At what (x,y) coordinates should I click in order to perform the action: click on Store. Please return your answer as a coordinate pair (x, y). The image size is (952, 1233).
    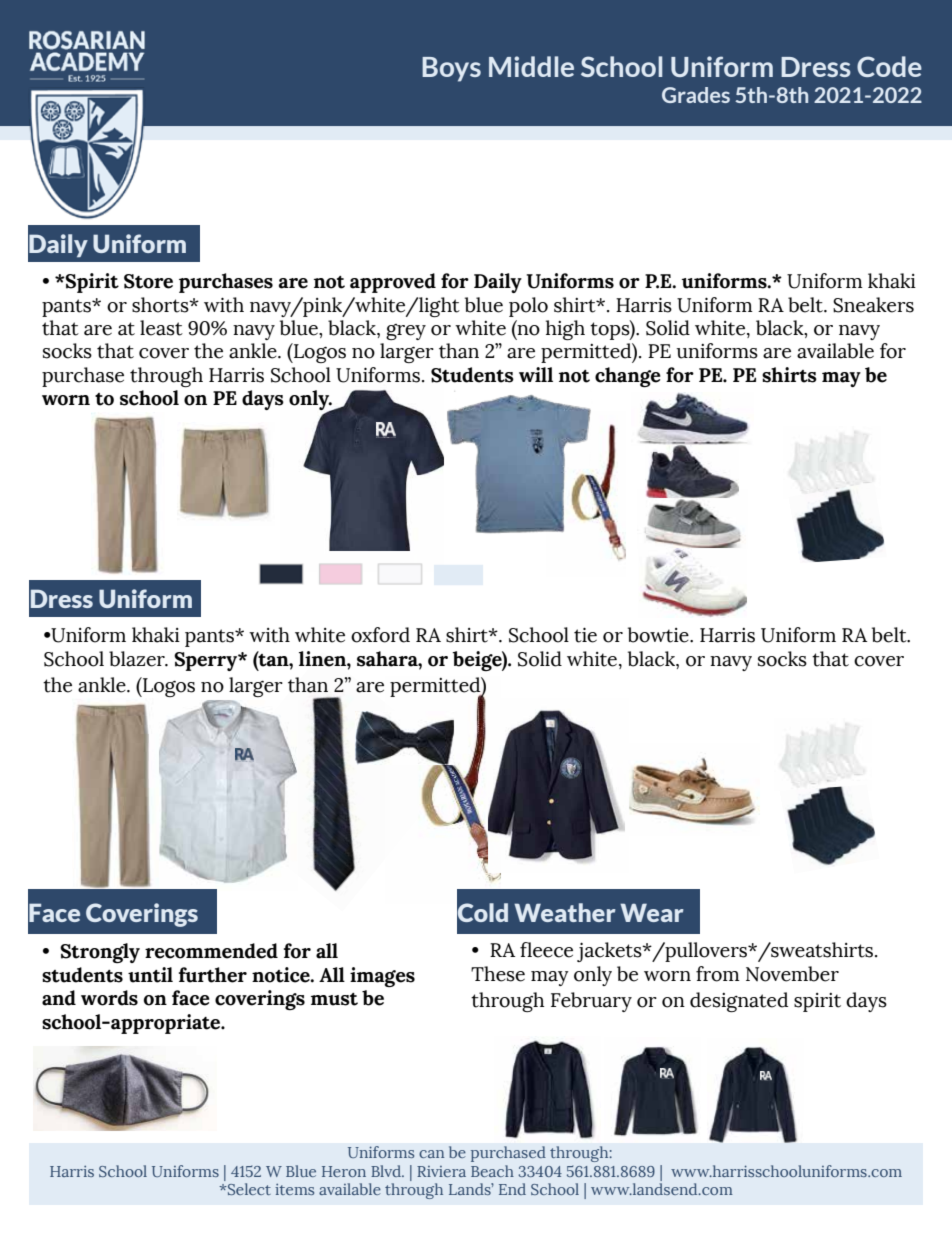
    Looking at the image, I should click on (148, 281).
